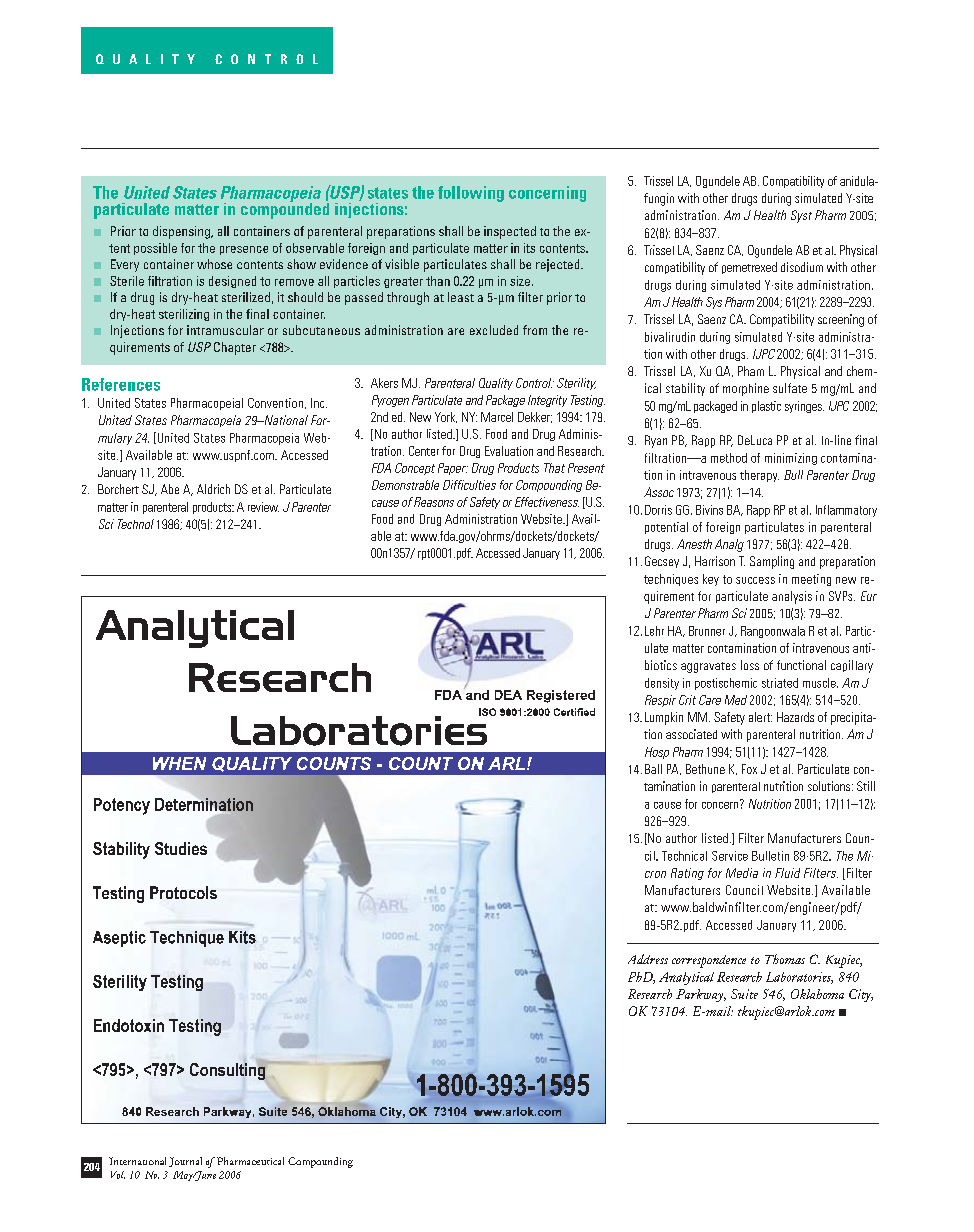 The width and height of the screenshot is (974, 1232). I want to click on inspected, so click(510, 232).
